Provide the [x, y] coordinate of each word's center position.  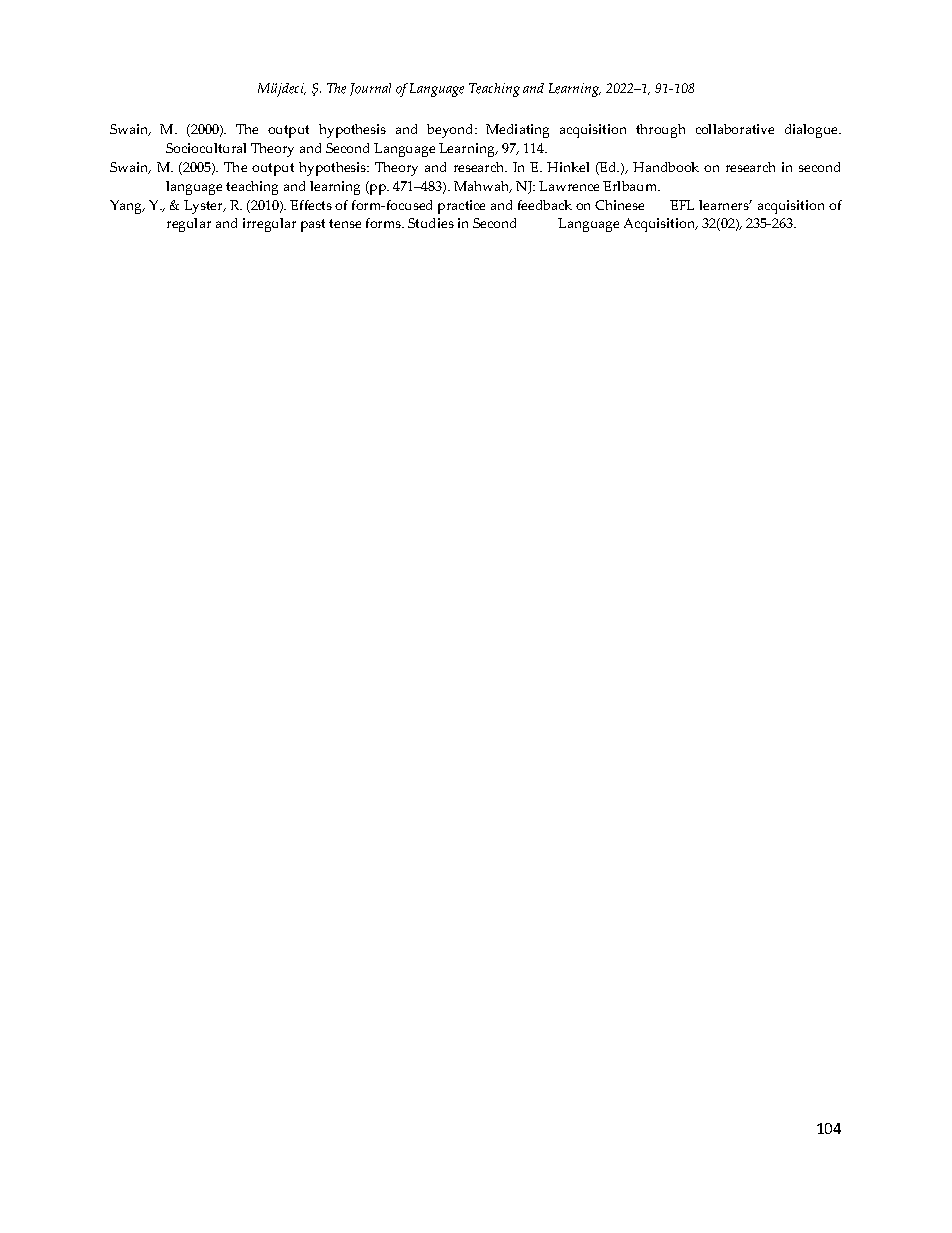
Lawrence [569, 186]
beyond [451, 131]
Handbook [666, 167]
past [313, 225]
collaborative [735, 129]
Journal [370, 89]
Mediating [517, 131]
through [660, 131]
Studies [431, 223]
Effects [311, 205]
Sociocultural [206, 148]
